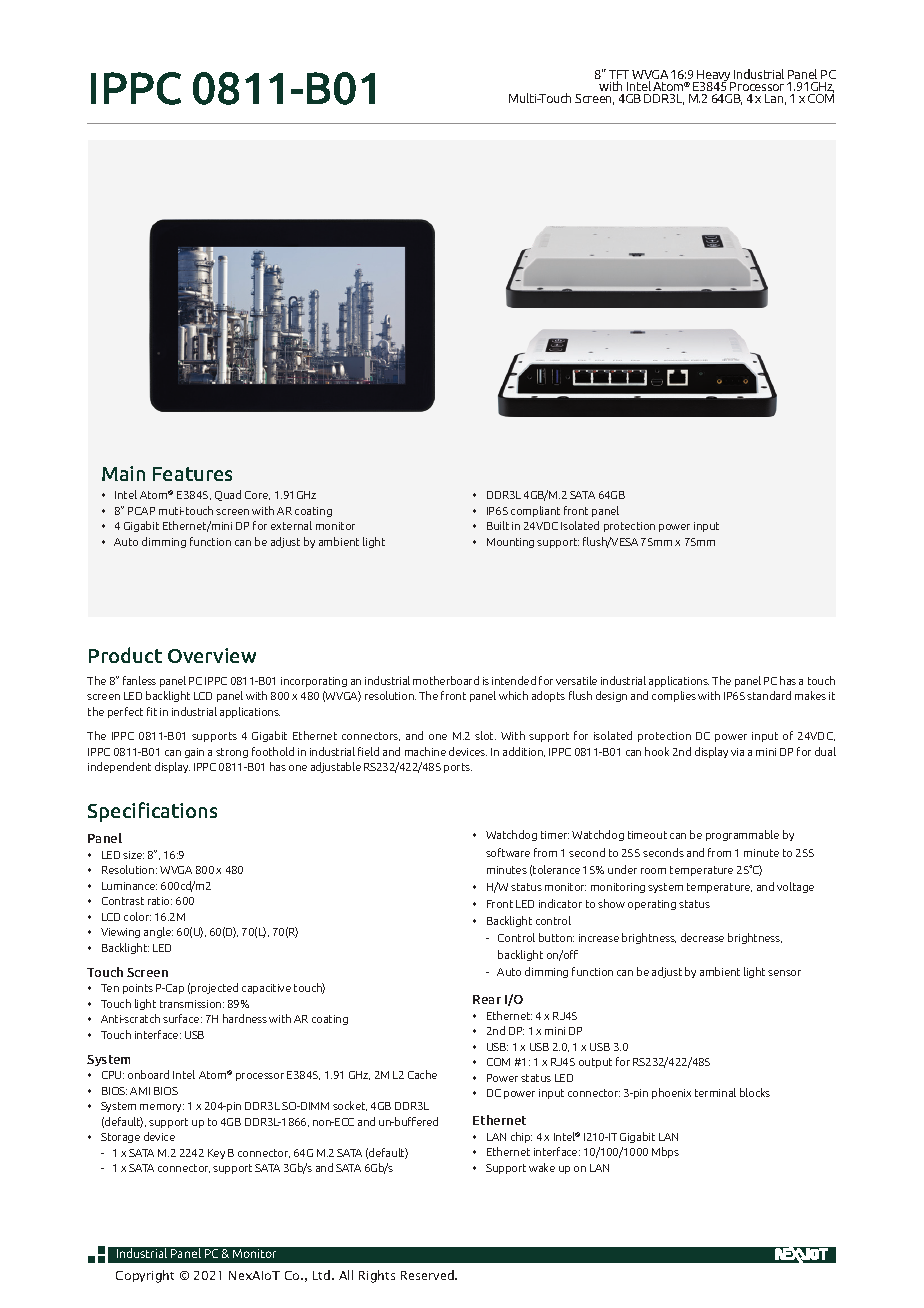 This screenshot has height=1308, width=924. I want to click on angle, so click(158, 932).
